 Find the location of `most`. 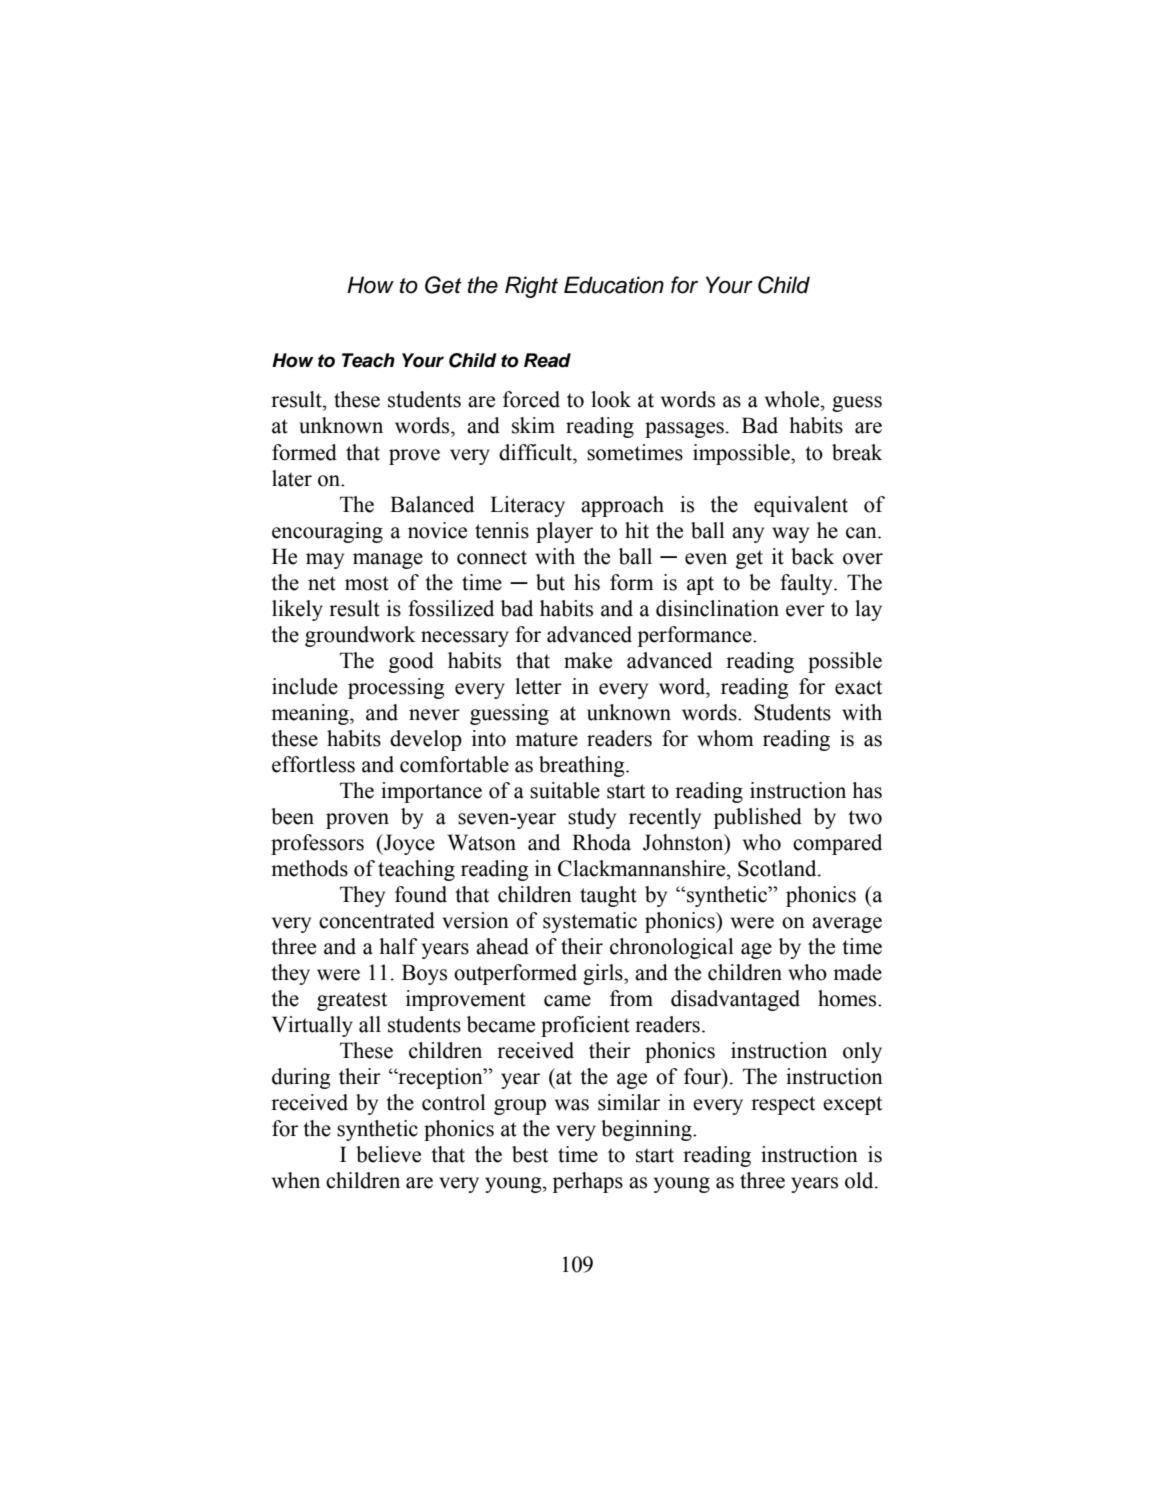

most is located at coordinates (367, 583).
